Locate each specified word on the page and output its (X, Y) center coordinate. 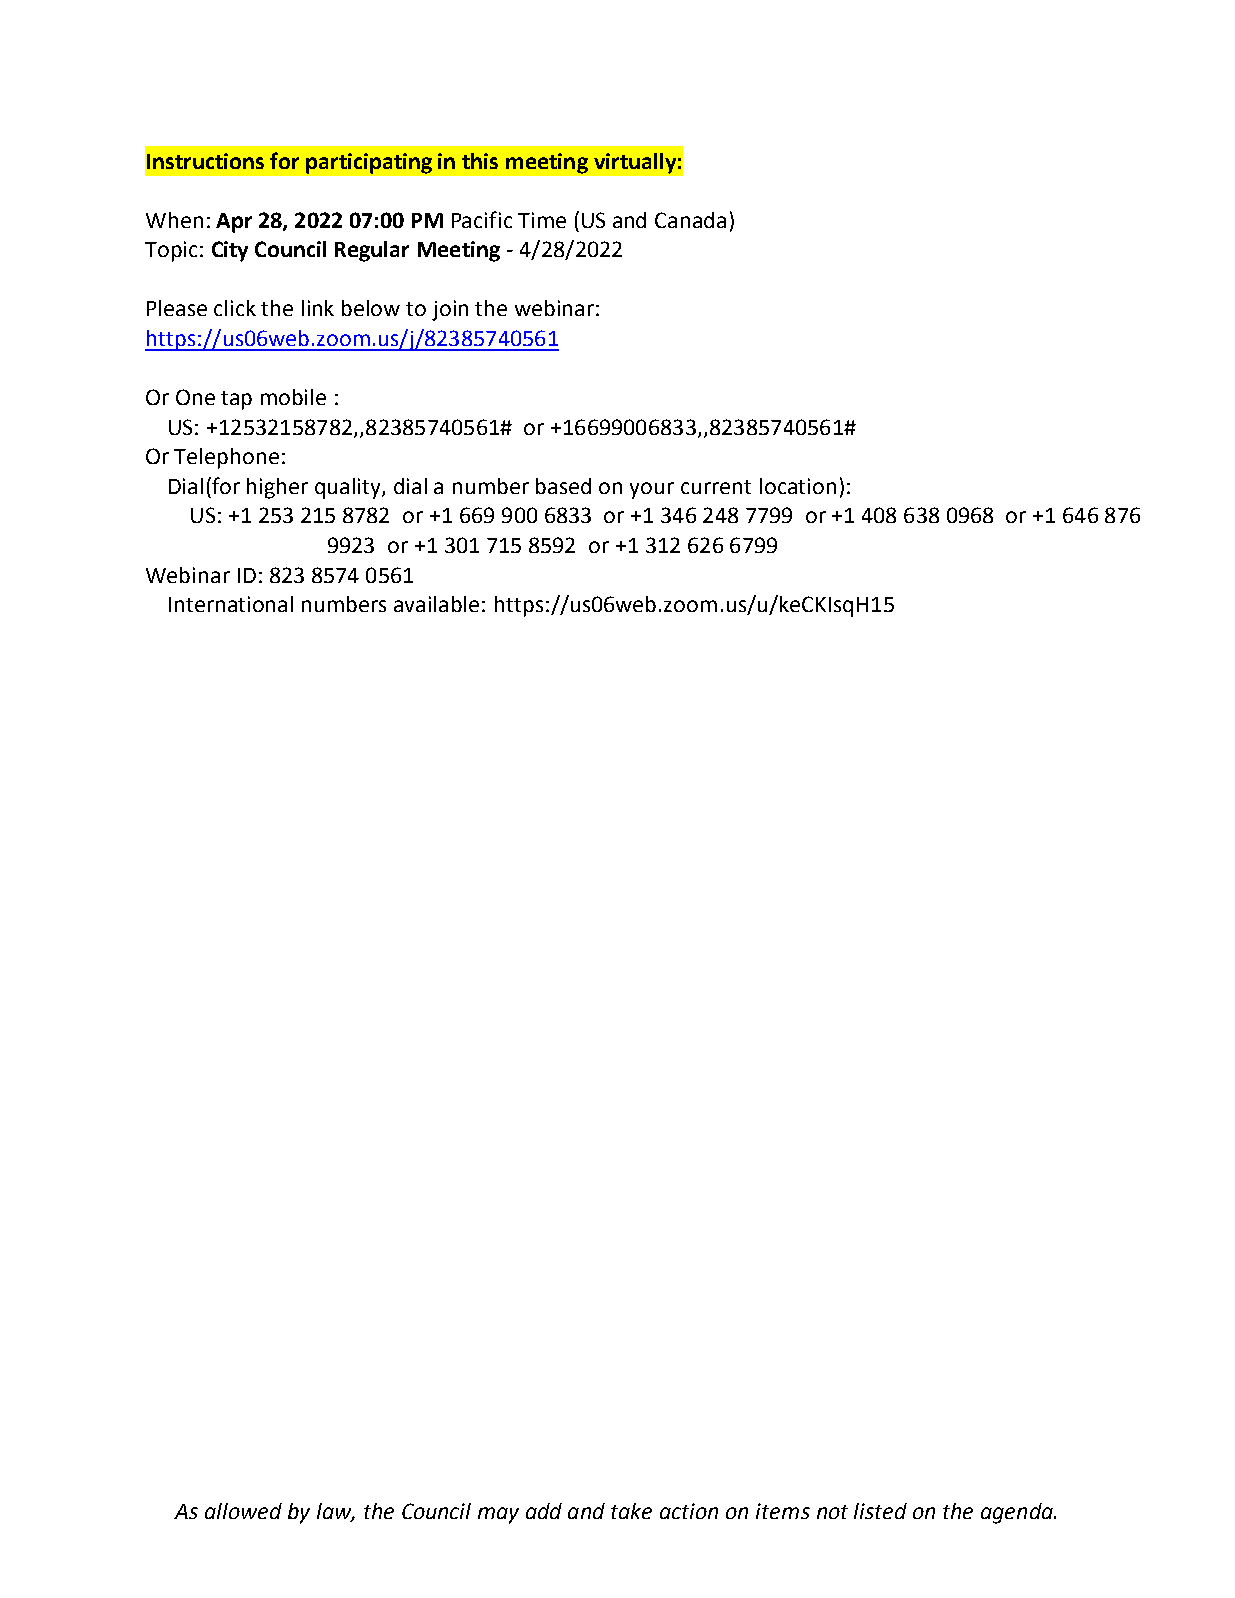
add (544, 1511)
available (436, 604)
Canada (690, 220)
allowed (243, 1511)
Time (542, 220)
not (832, 1512)
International (231, 604)
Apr (234, 223)
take (631, 1511)
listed (880, 1511)
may (498, 1515)
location (798, 486)
